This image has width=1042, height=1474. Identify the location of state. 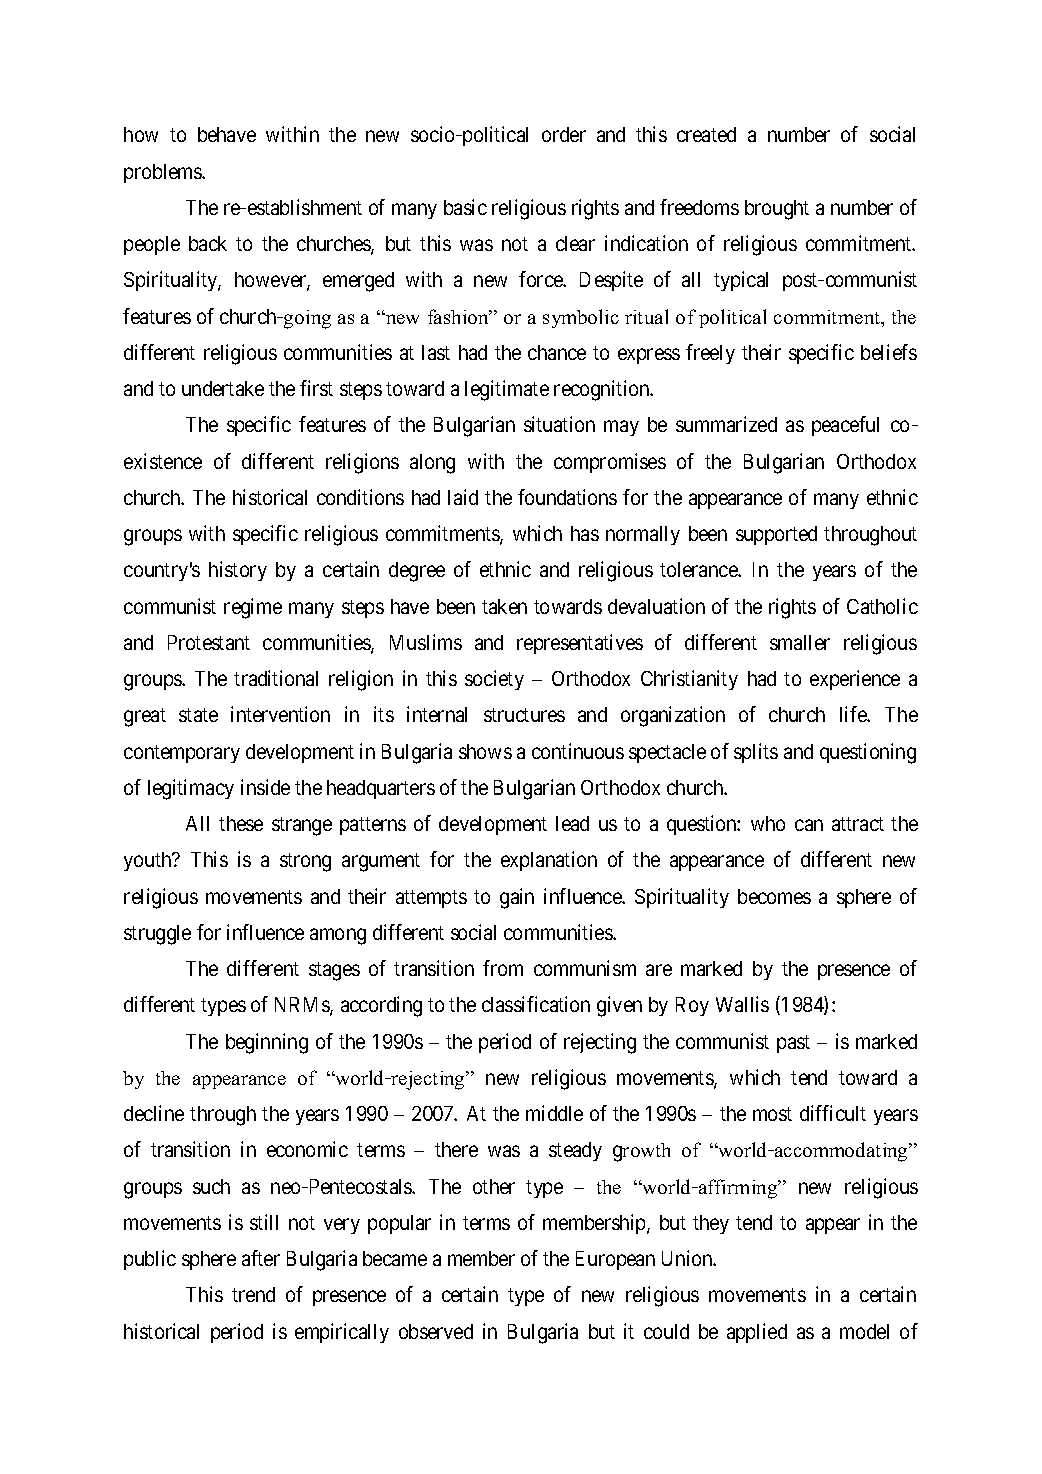
(198, 715).
